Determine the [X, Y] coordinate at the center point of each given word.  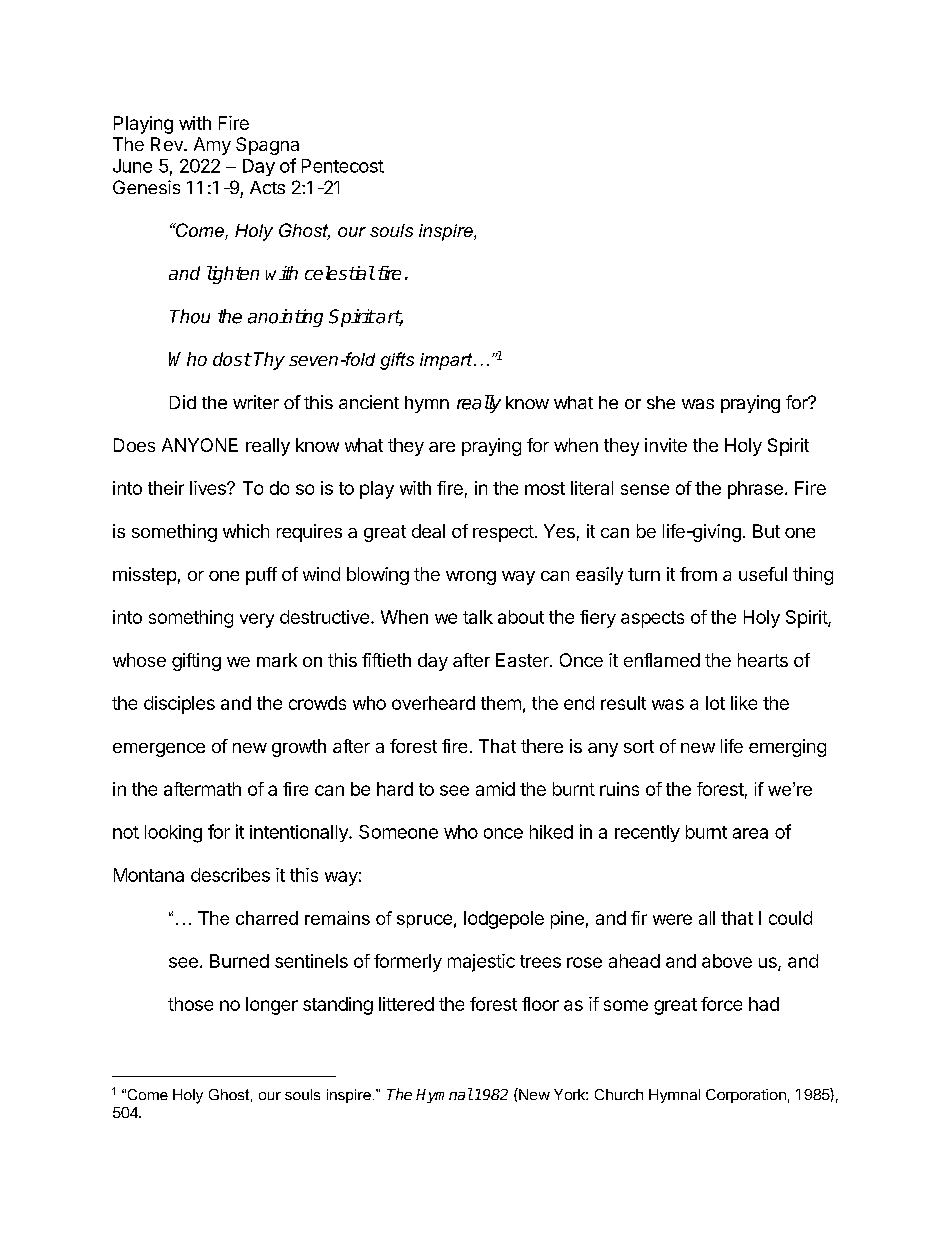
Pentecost [343, 166]
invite [666, 445]
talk [478, 617]
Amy [212, 146]
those [190, 1004]
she [661, 402]
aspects [652, 619]
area [750, 833]
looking [173, 834]
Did [183, 402]
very [257, 620]
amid [495, 789]
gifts [397, 361]
